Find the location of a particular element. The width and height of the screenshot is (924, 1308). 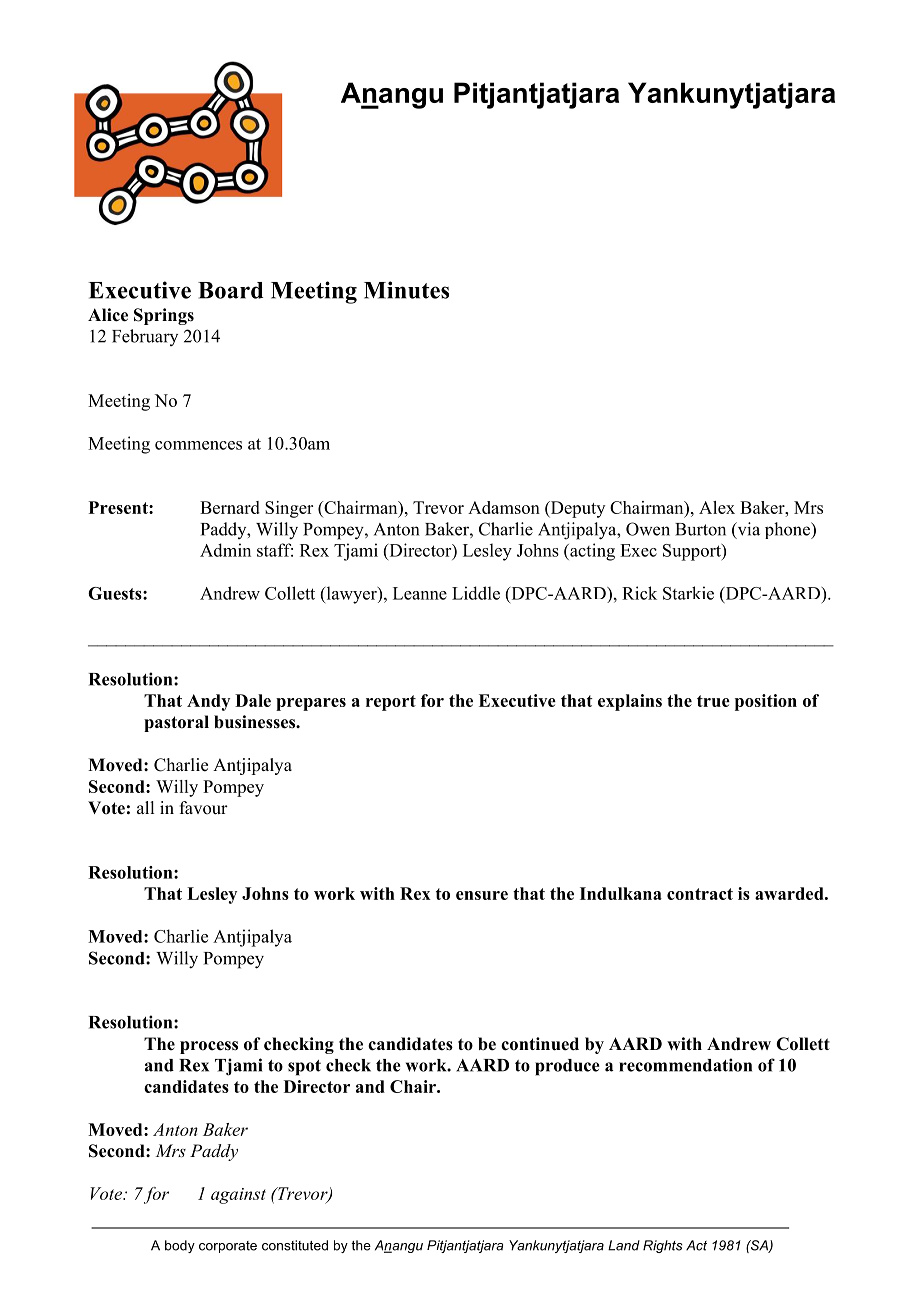

recommendation is located at coordinates (685, 1065).
